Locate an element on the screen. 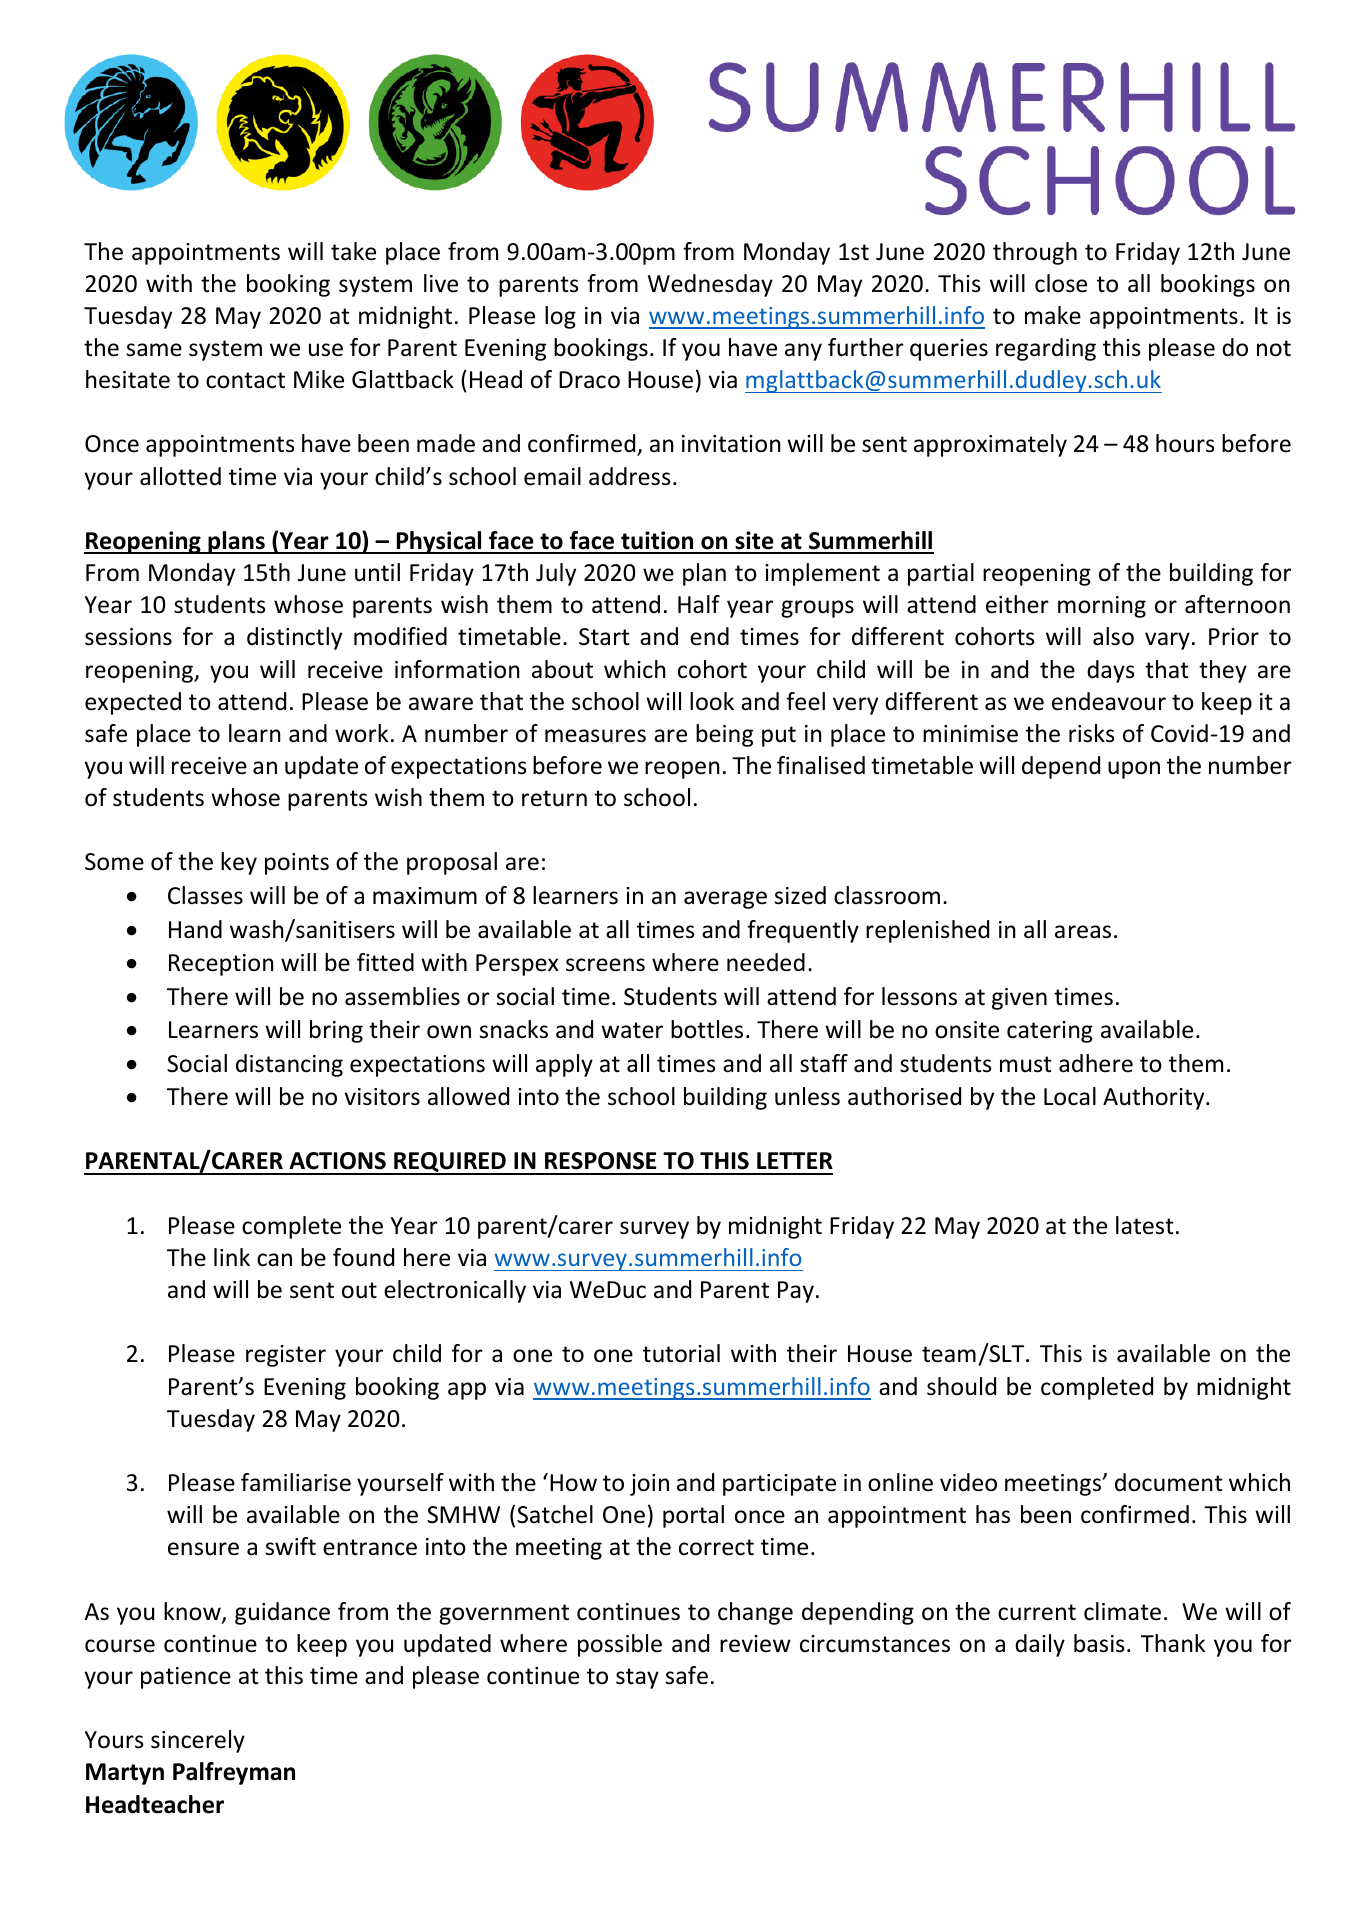  Wednesday is located at coordinates (710, 285).
